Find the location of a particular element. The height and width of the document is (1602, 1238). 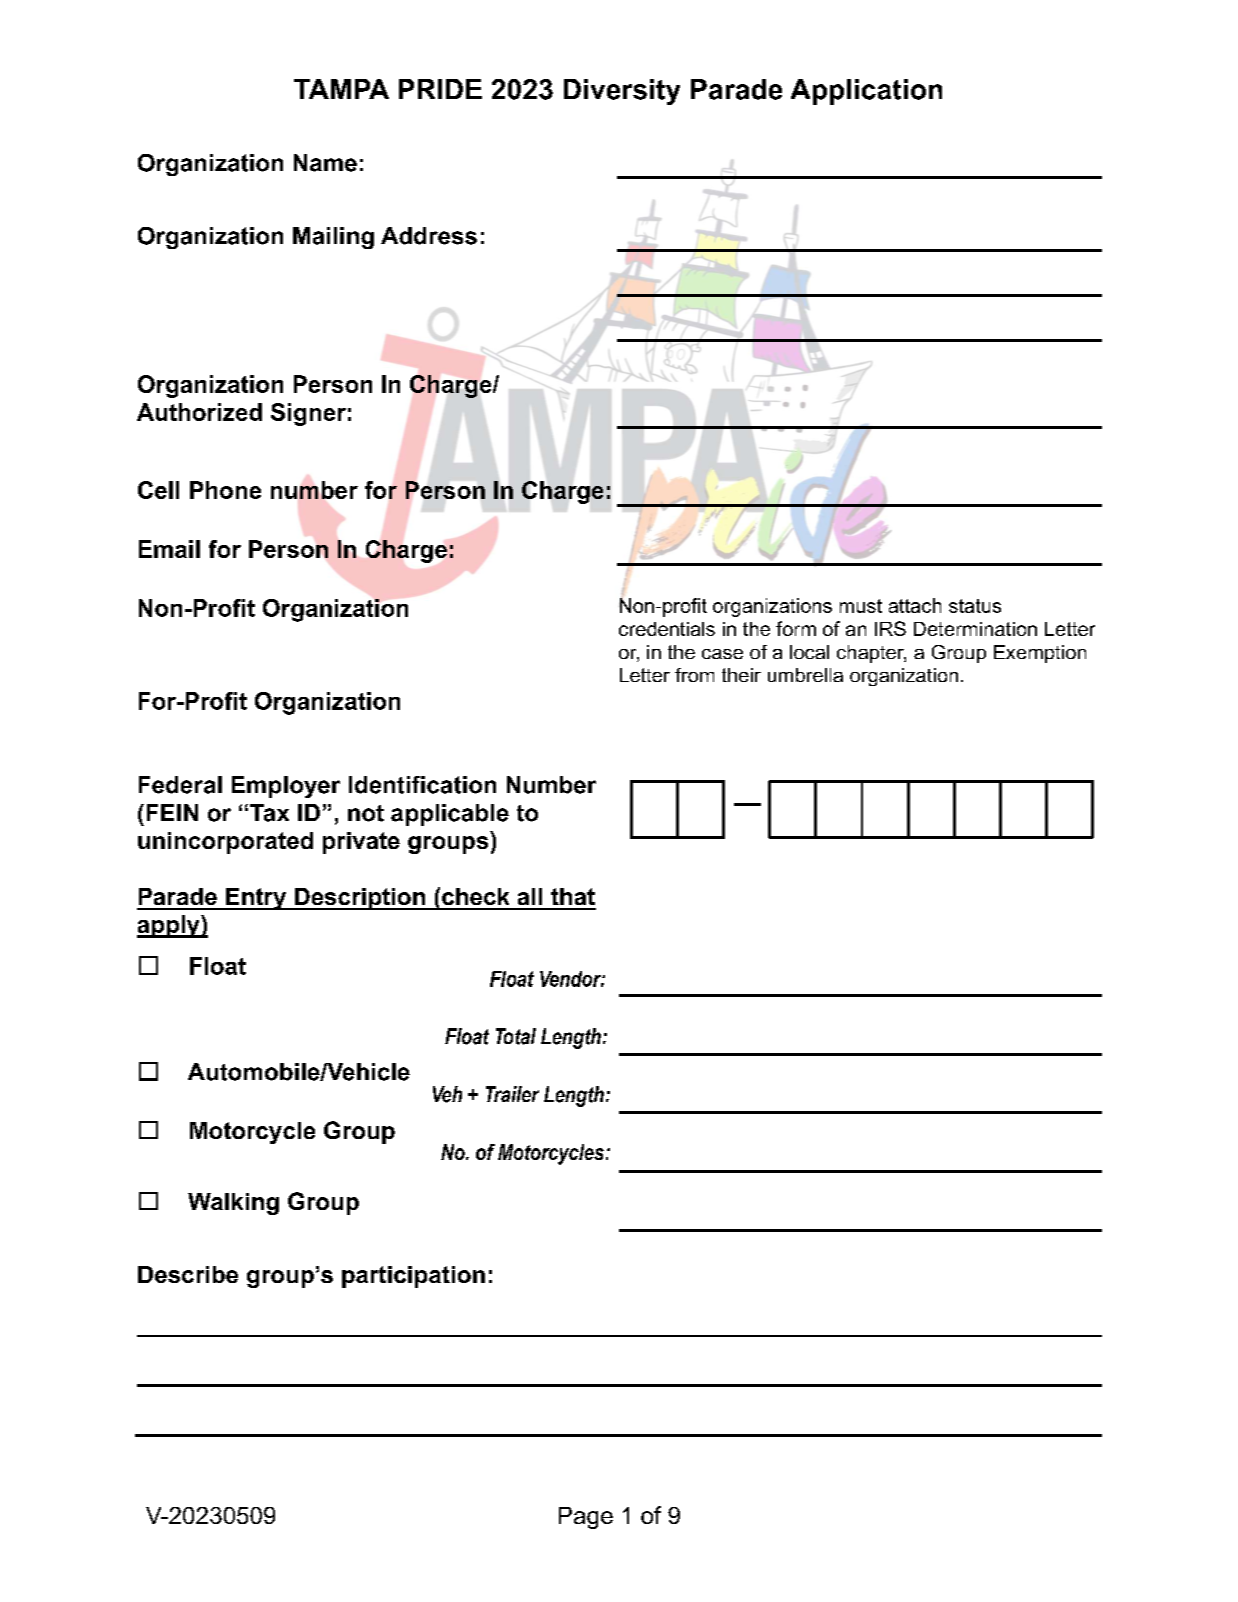

Application is located at coordinates (866, 92).
